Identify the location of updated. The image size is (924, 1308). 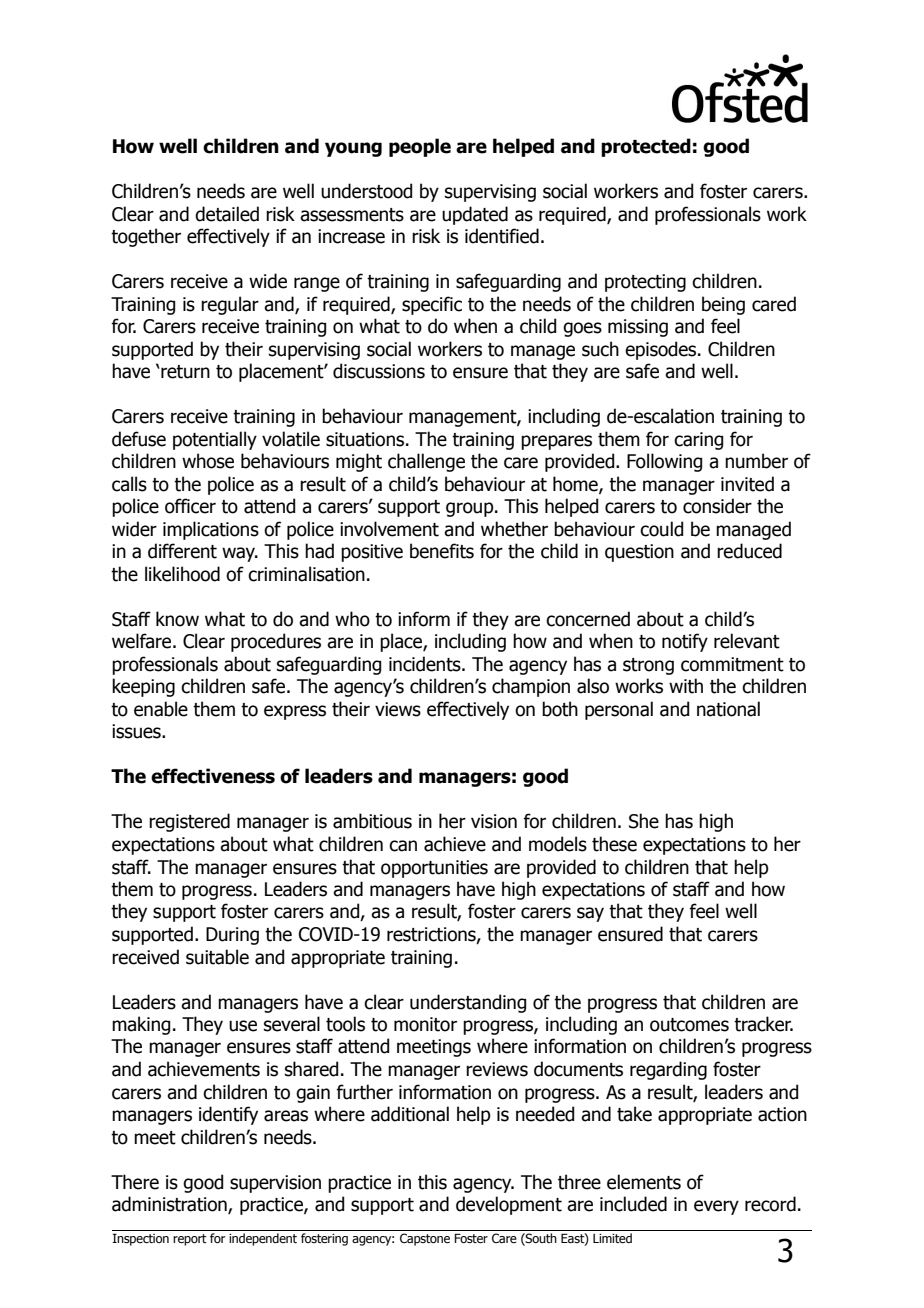
(475, 215).
